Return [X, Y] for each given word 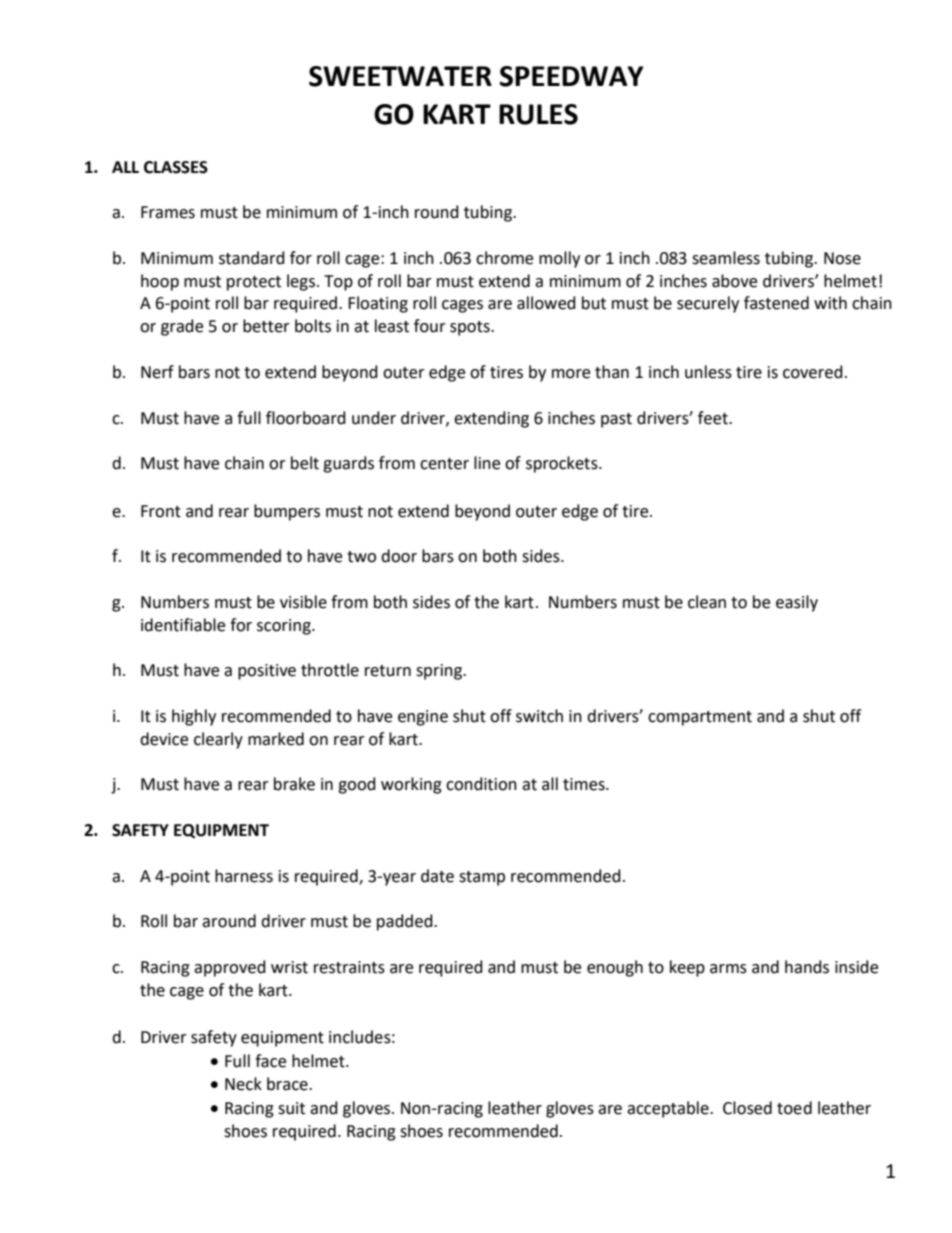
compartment [700, 718]
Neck [243, 1084]
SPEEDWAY [572, 76]
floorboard [306, 418]
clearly [218, 740]
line [487, 463]
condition [481, 784]
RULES [538, 114]
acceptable [669, 1109]
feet [714, 418]
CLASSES [176, 167]
